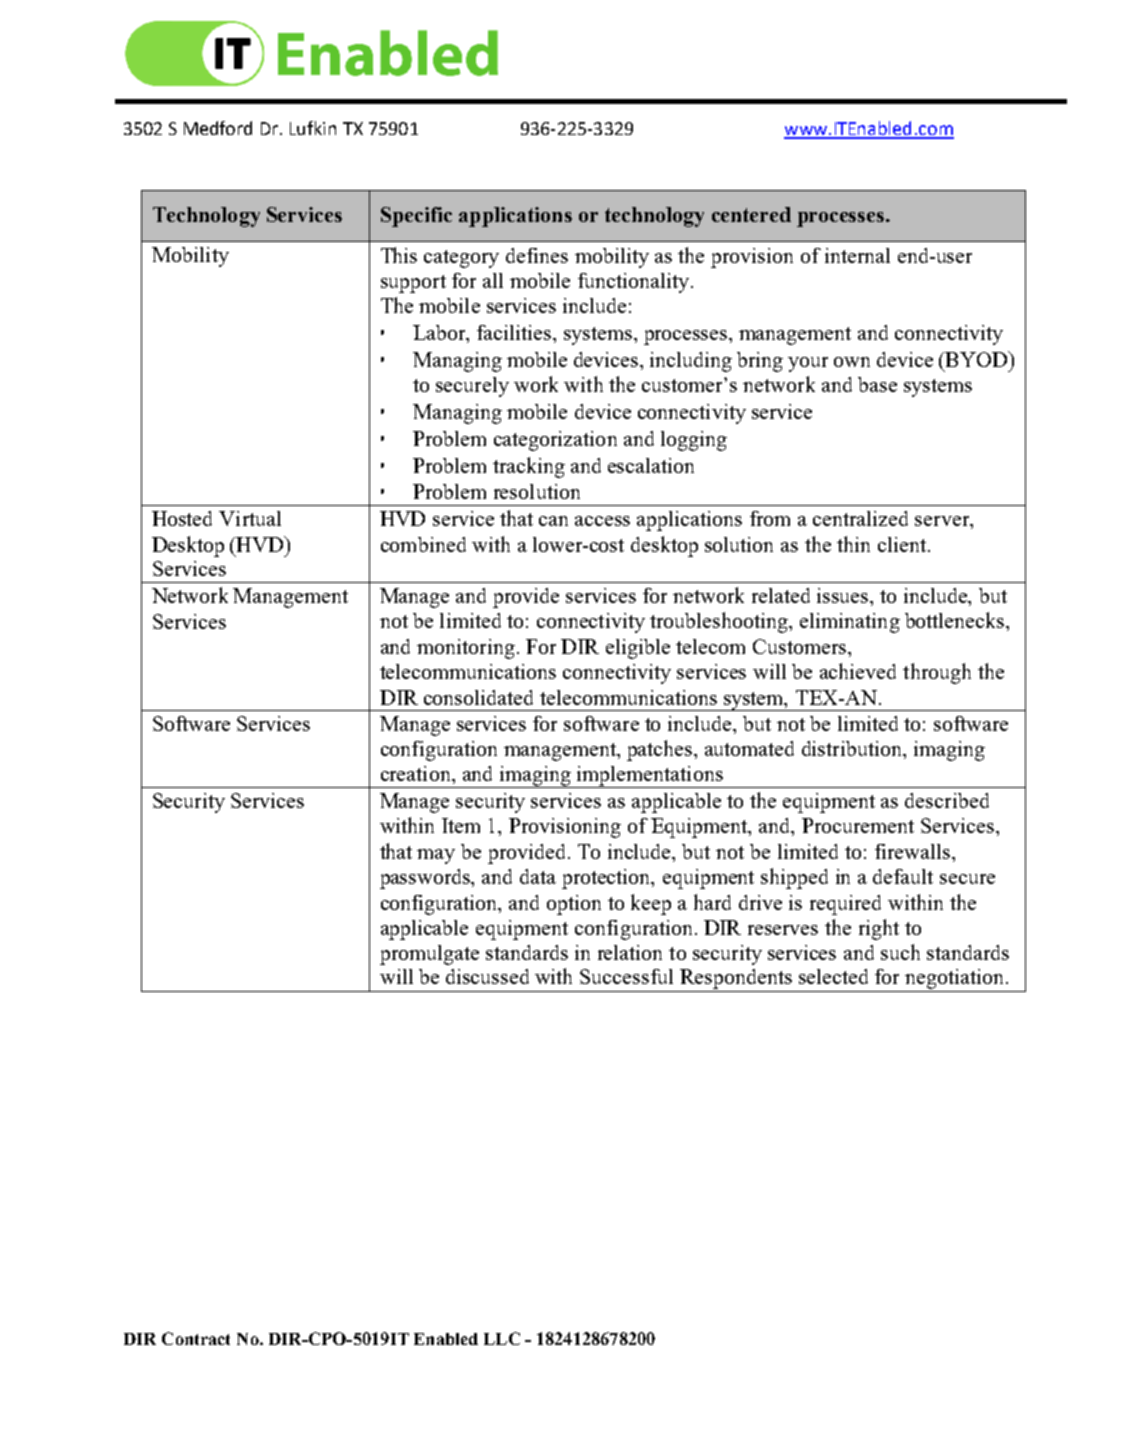 Image resolution: width=1124 pixels, height=1455 pixels. What do you see at coordinates (877, 384) in the screenshot?
I see `base` at bounding box center [877, 384].
